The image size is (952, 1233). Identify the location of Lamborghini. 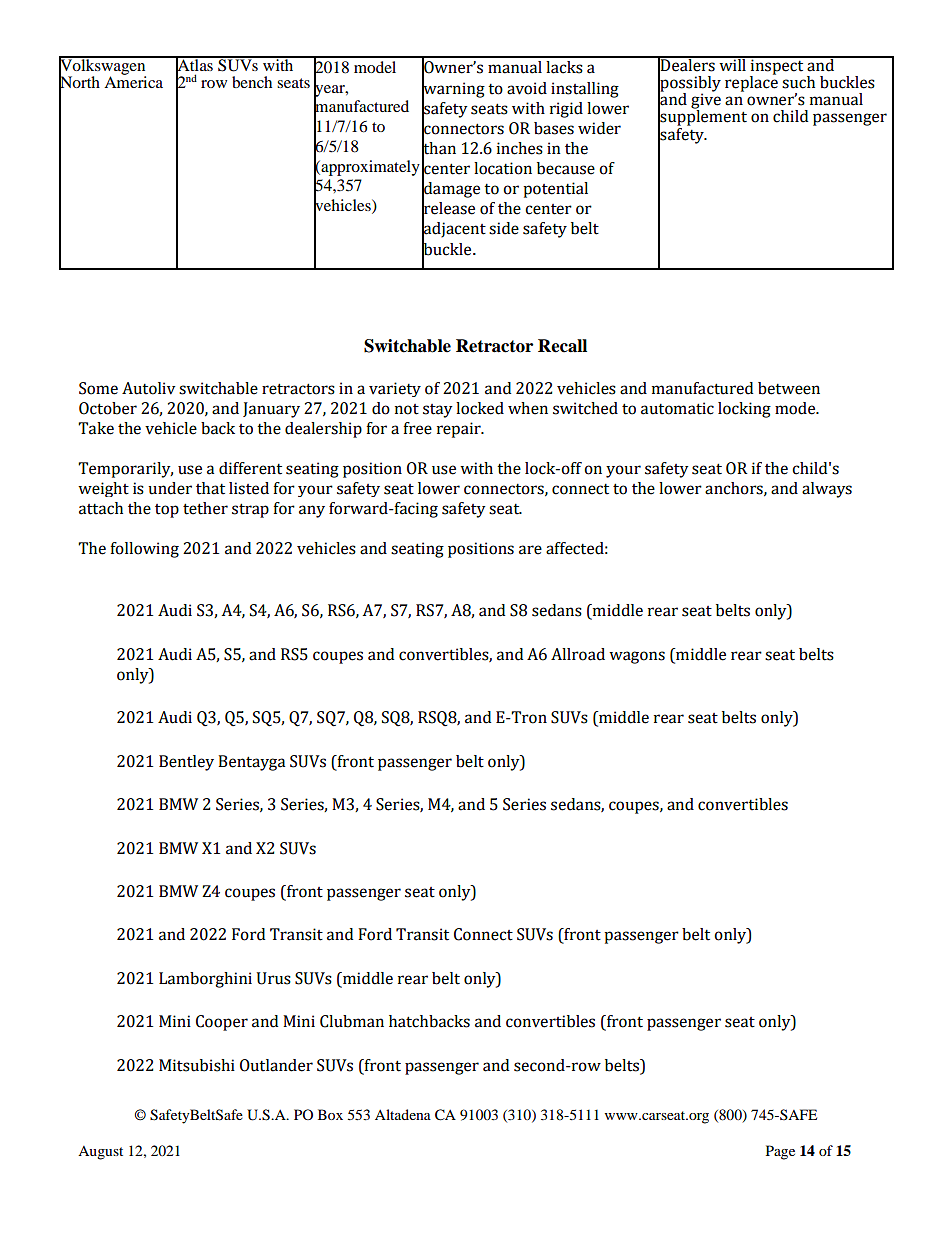
(205, 980).
